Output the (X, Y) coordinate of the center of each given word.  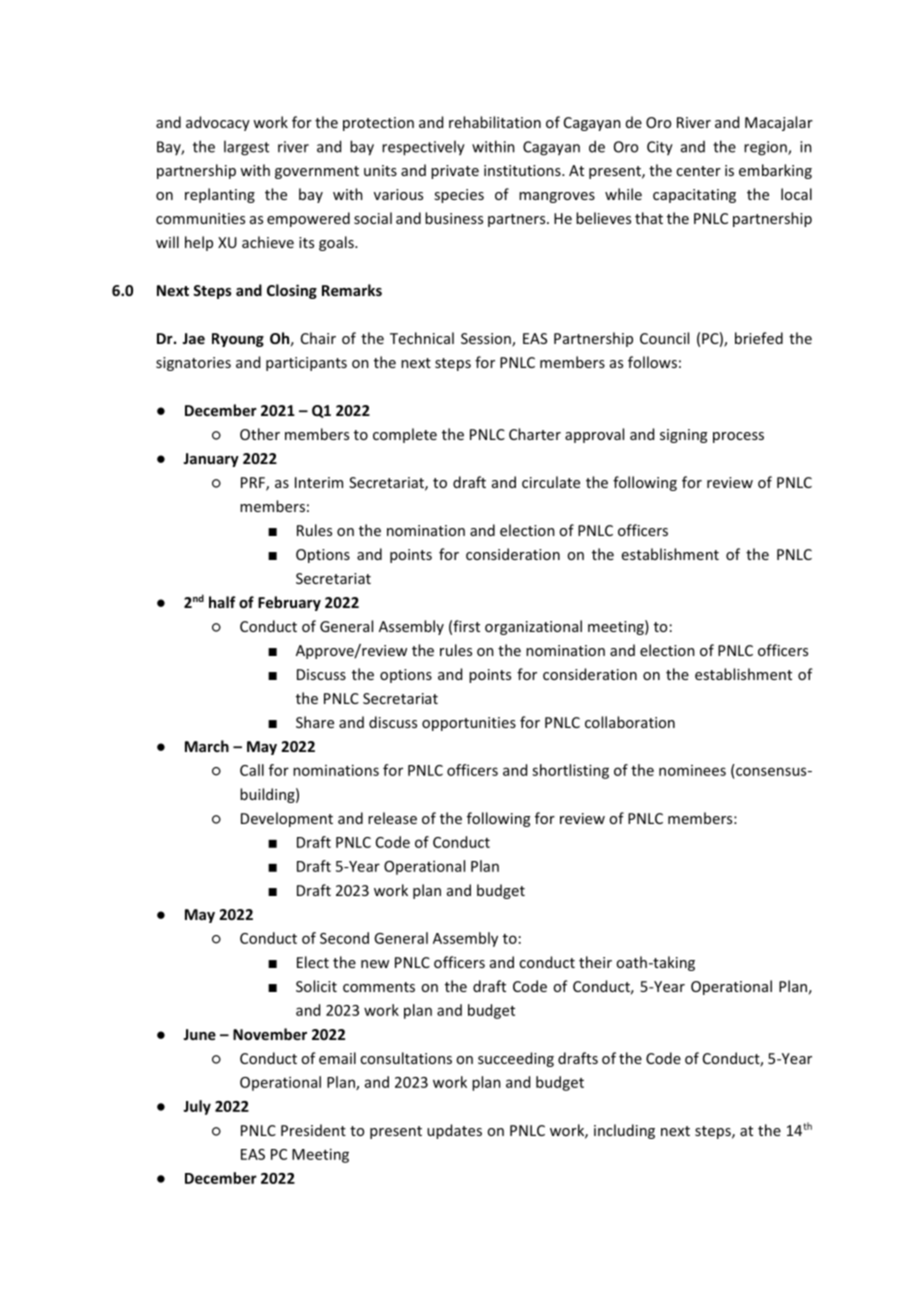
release (392, 818)
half (222, 602)
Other (260, 434)
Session (487, 340)
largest (246, 148)
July (197, 1107)
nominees (692, 770)
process (738, 437)
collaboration (630, 722)
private (455, 172)
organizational (533, 627)
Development (287, 819)
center (698, 171)
